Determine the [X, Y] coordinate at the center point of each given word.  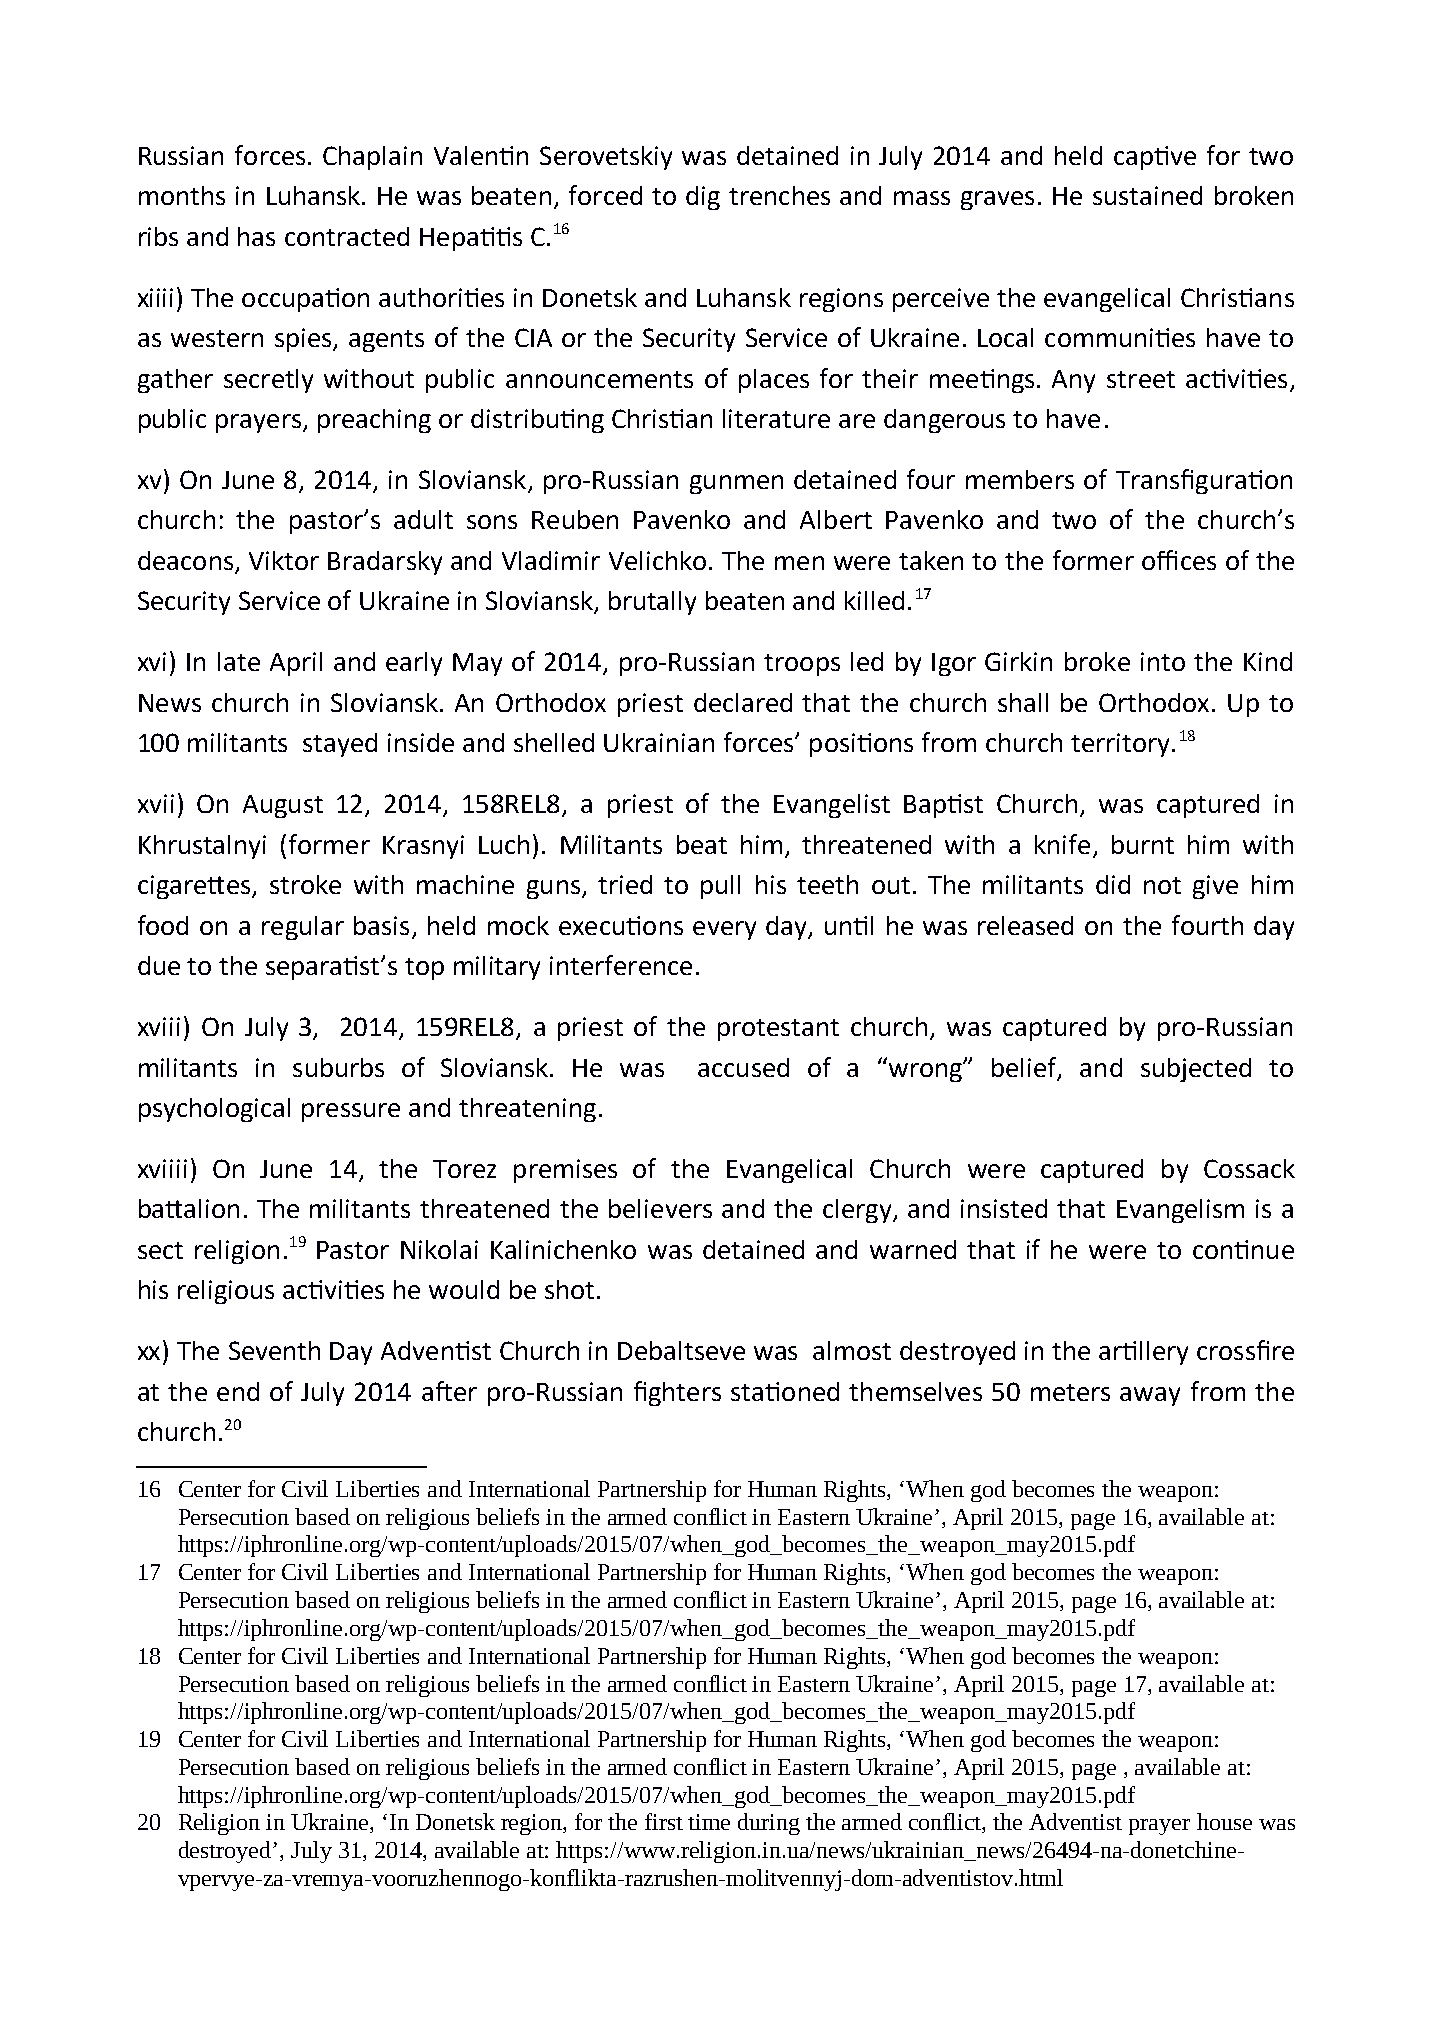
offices [1179, 560]
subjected [1196, 1070]
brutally [652, 603]
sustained [1147, 195]
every [724, 930]
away [1150, 1396]
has [256, 236]
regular [303, 928]
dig [703, 198]
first [664, 1821]
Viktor [284, 560]
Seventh [274, 1350]
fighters [677, 1393]
